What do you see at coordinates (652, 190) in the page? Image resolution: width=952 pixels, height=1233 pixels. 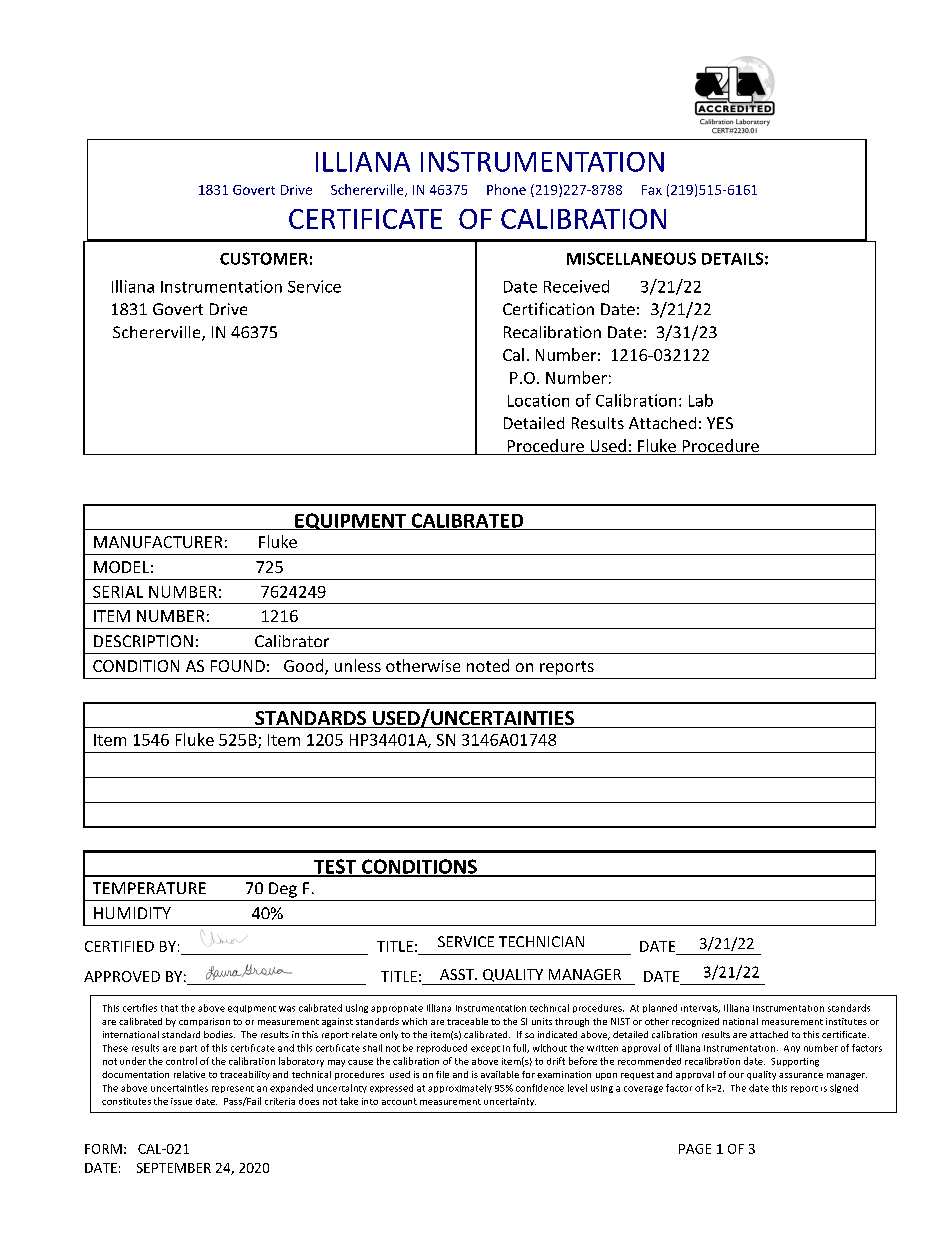 I see `Fax` at bounding box center [652, 190].
